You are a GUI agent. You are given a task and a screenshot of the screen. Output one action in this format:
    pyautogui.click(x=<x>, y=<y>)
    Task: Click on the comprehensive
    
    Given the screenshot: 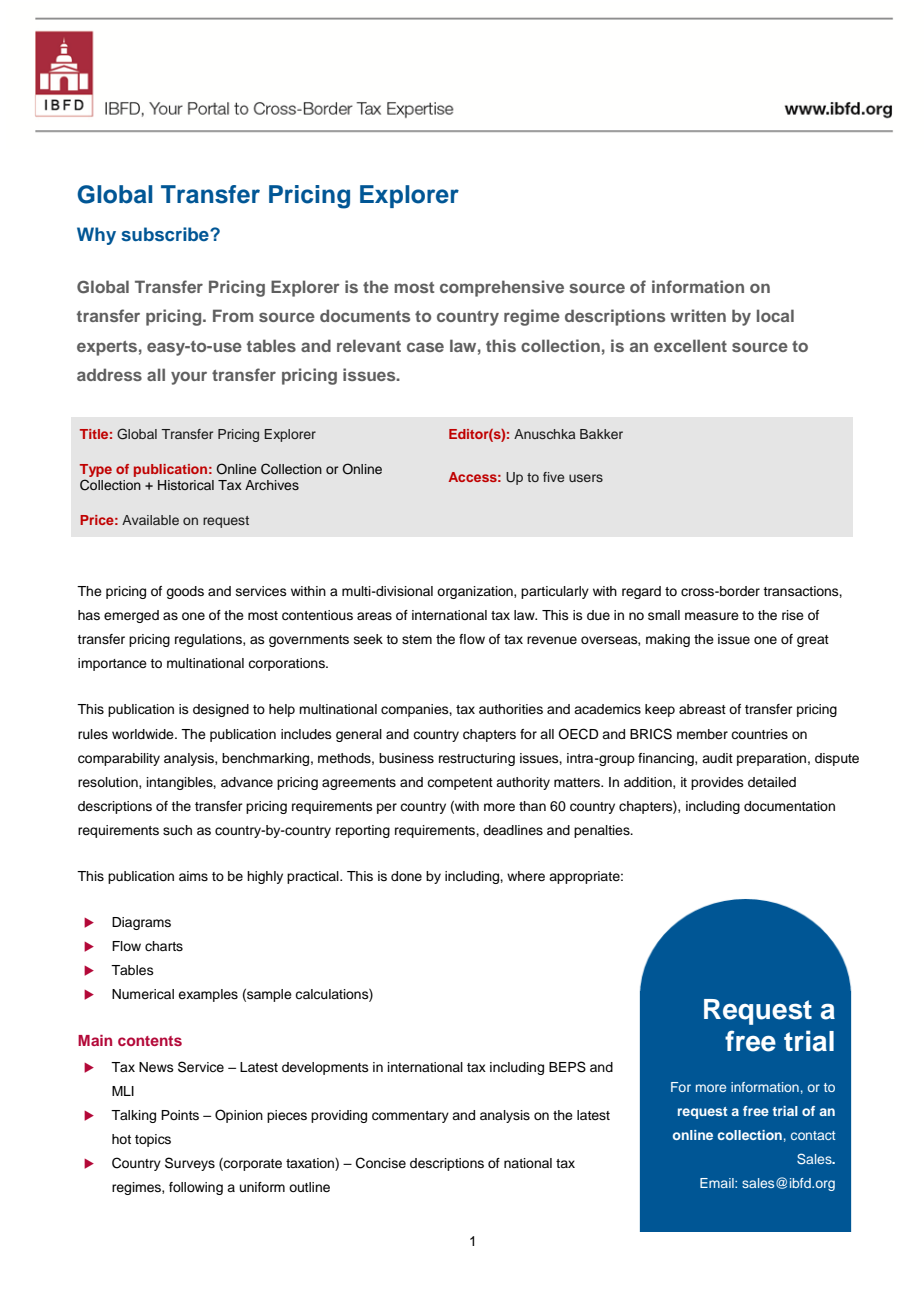 What is the action you would take?
    pyautogui.click(x=502, y=288)
